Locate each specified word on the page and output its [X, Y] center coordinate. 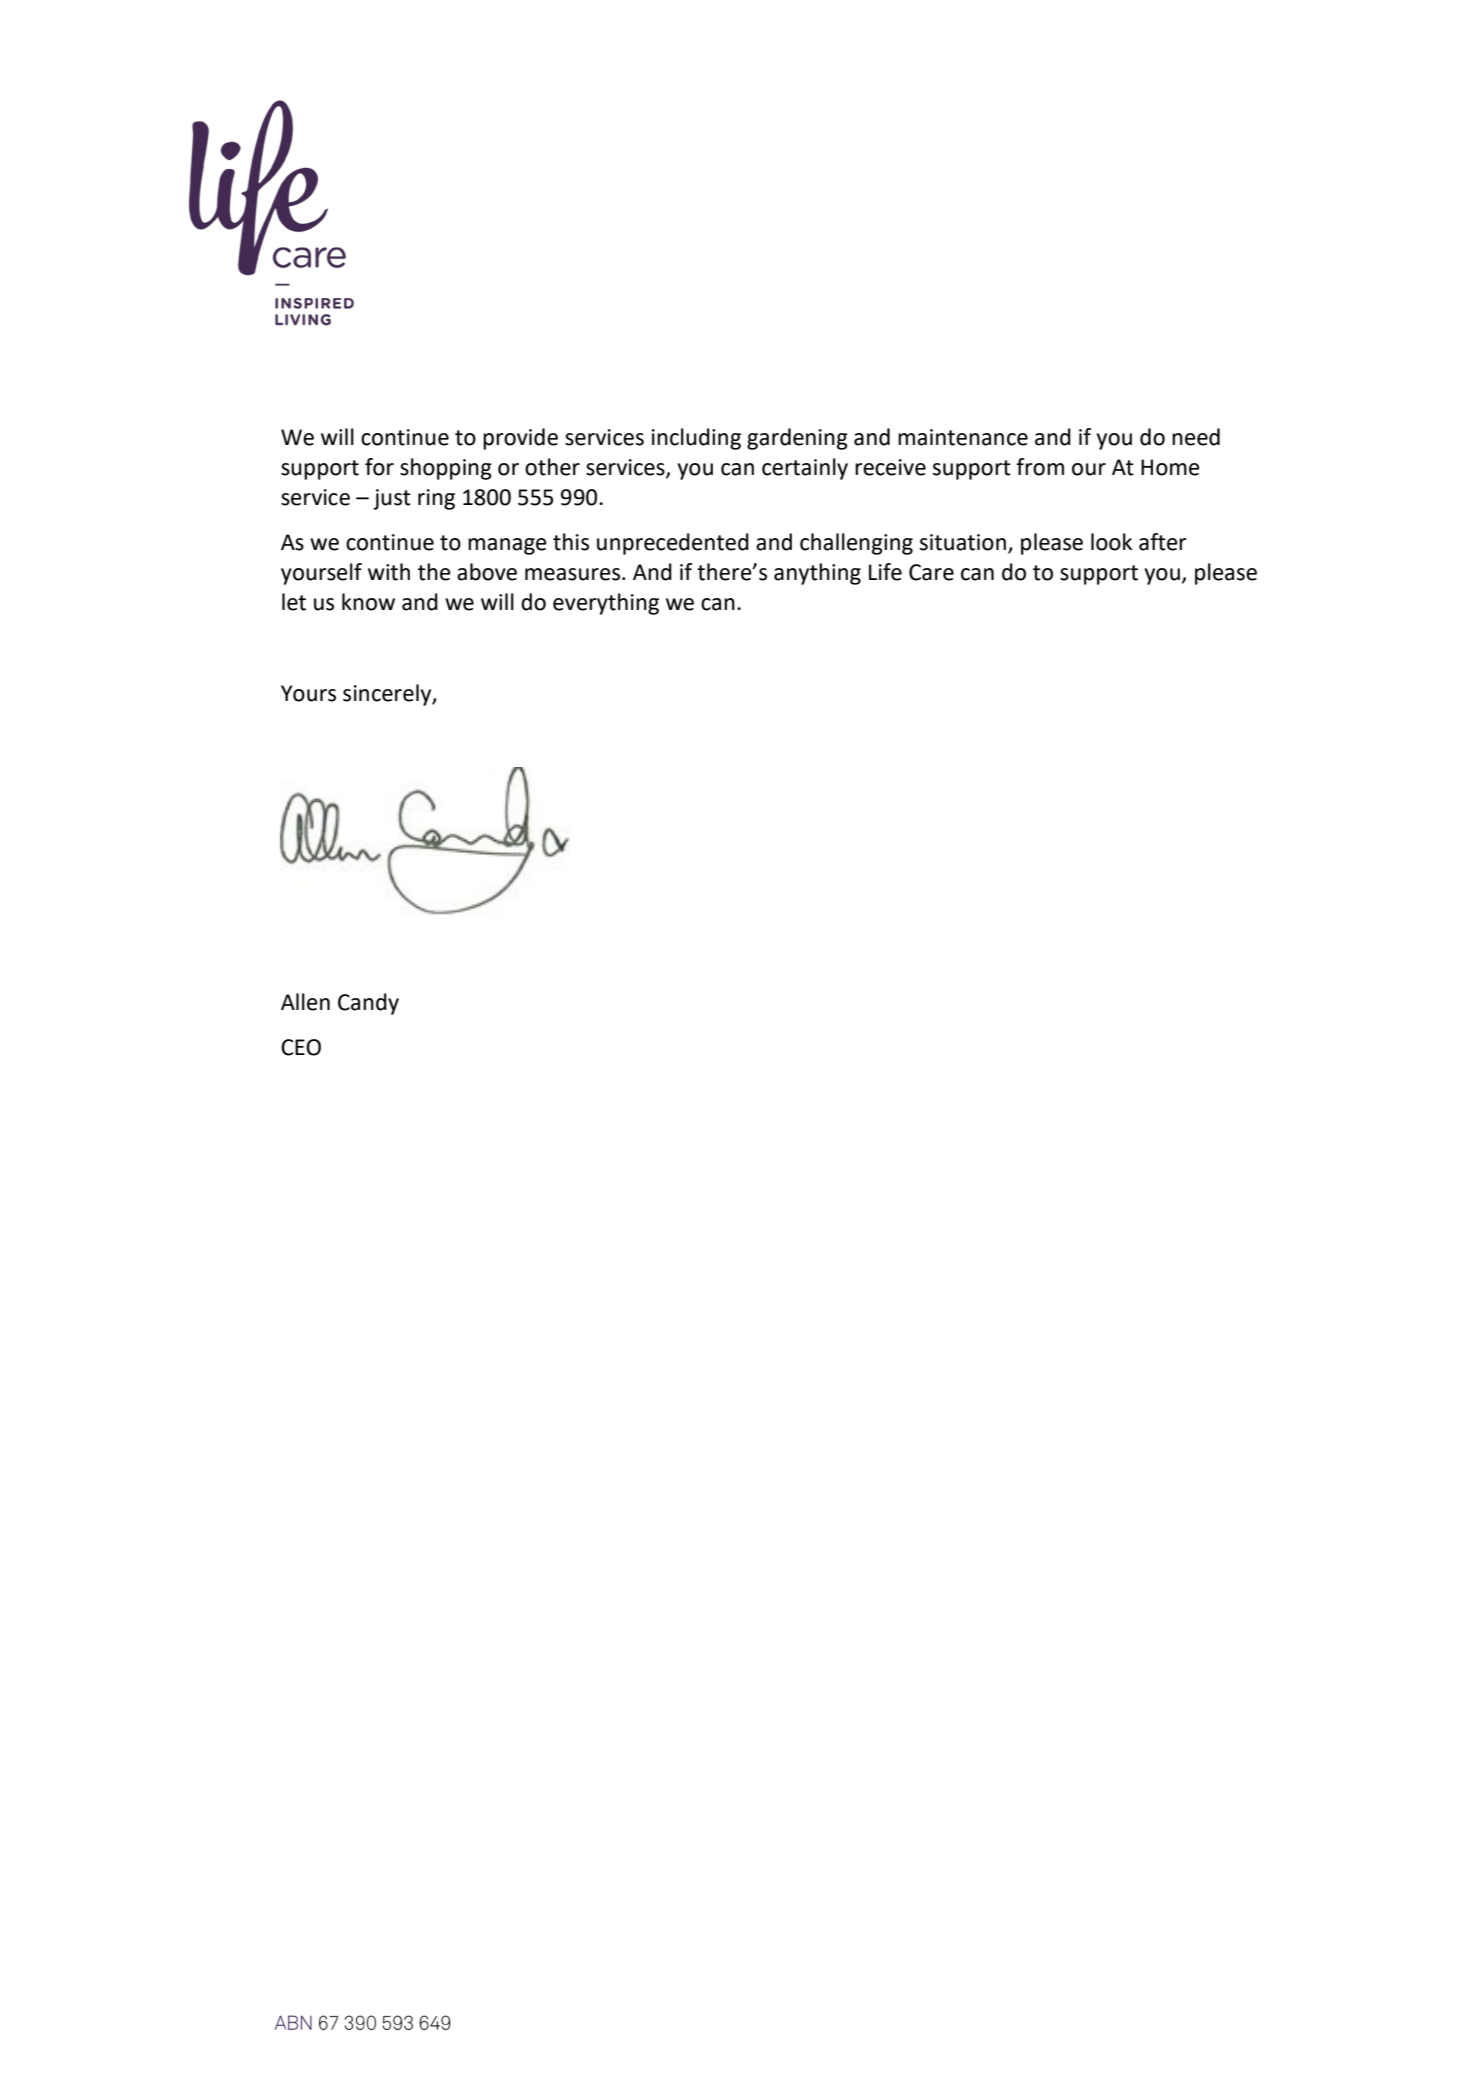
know [368, 602]
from [1040, 467]
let [294, 602]
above [487, 572]
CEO [301, 1047]
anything [817, 574]
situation [963, 542]
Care [931, 572]
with [389, 572]
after [1163, 542]
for [379, 467]
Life [885, 572]
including [696, 439]
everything [606, 604]
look [1111, 542]
